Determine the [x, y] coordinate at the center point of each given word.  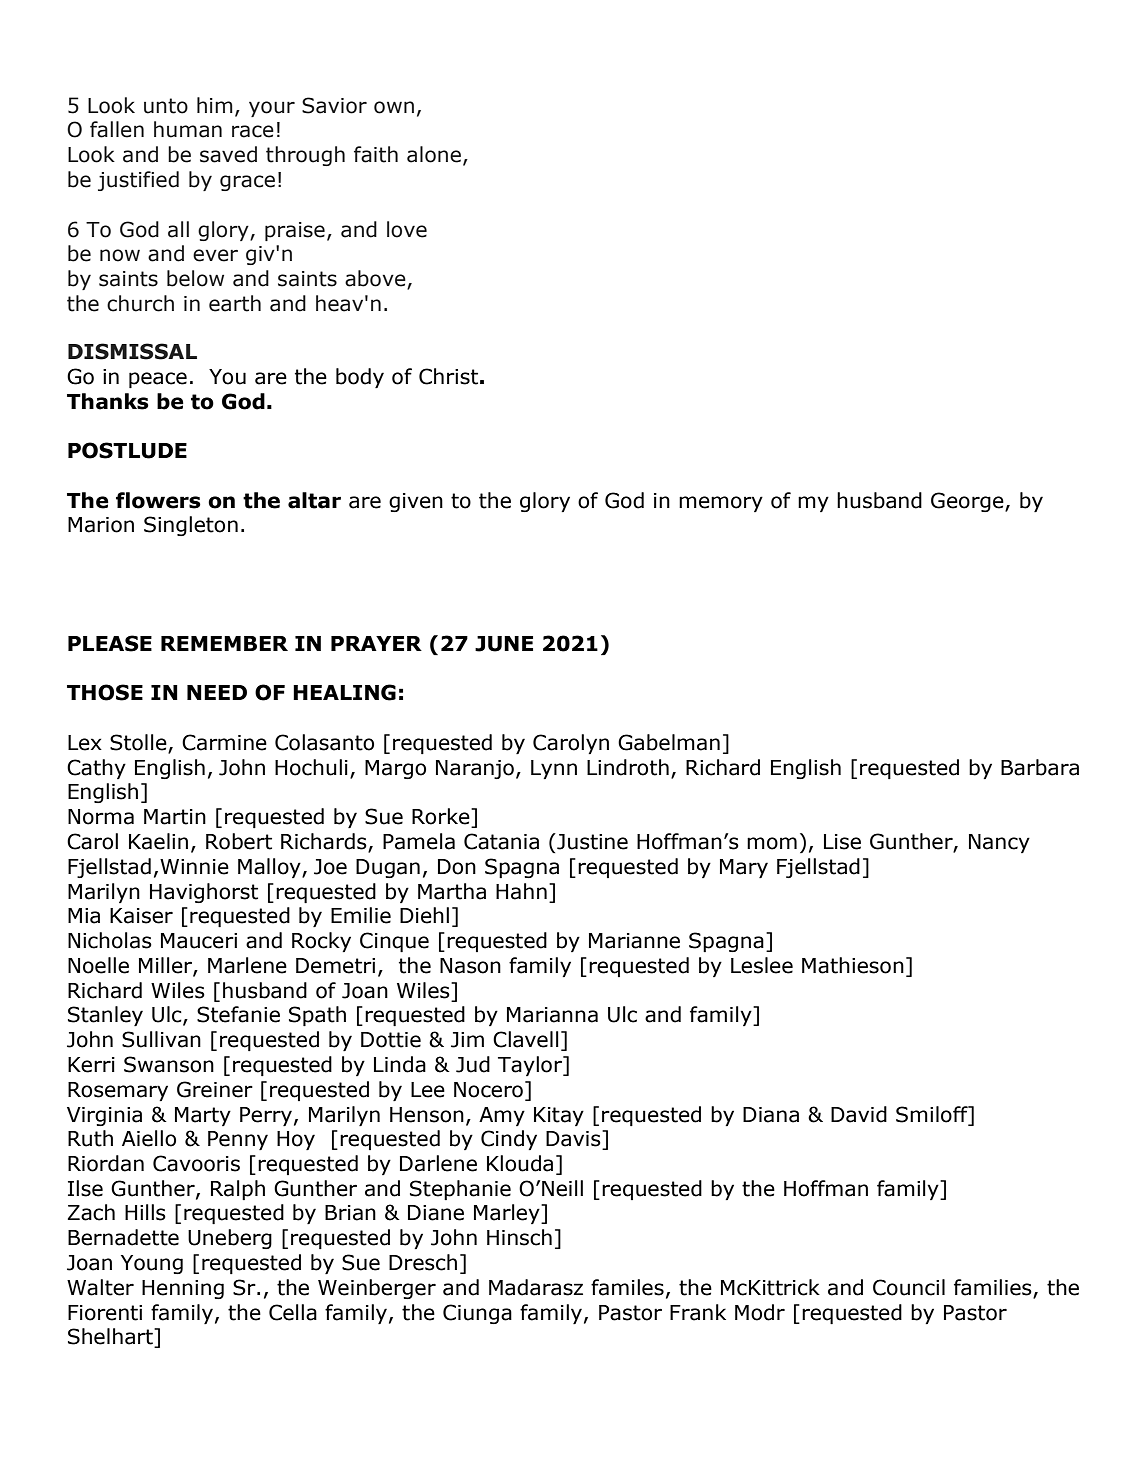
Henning [183, 1289]
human [188, 129]
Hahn [521, 891]
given [416, 502]
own [394, 107]
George [968, 502]
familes [627, 1287]
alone [434, 154]
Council [909, 1287]
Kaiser [141, 916]
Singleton [191, 526]
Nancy [999, 843]
